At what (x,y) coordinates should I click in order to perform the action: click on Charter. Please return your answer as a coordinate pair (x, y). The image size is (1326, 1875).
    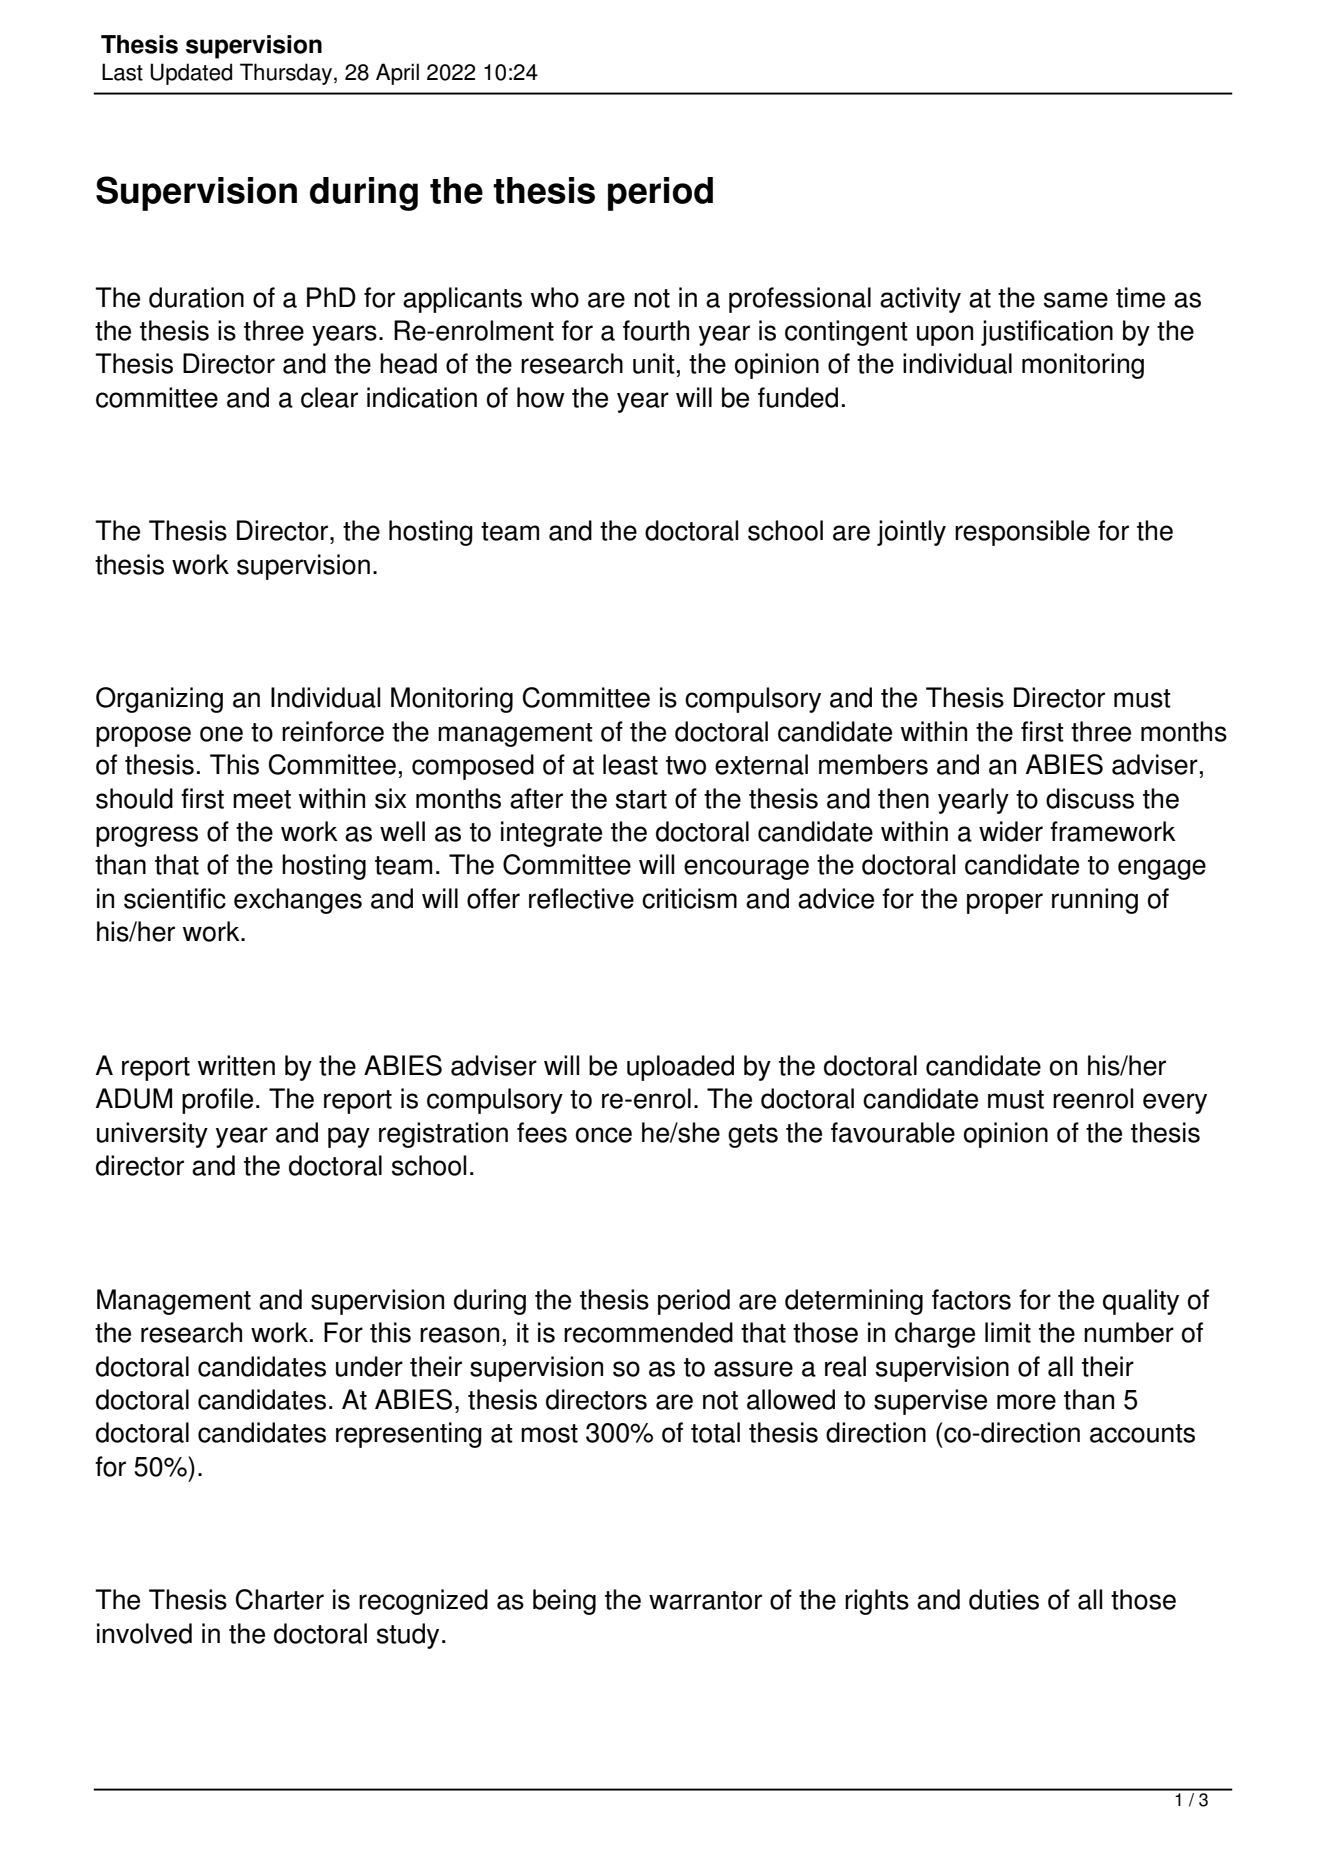
    Looking at the image, I should click on (280, 1599).
